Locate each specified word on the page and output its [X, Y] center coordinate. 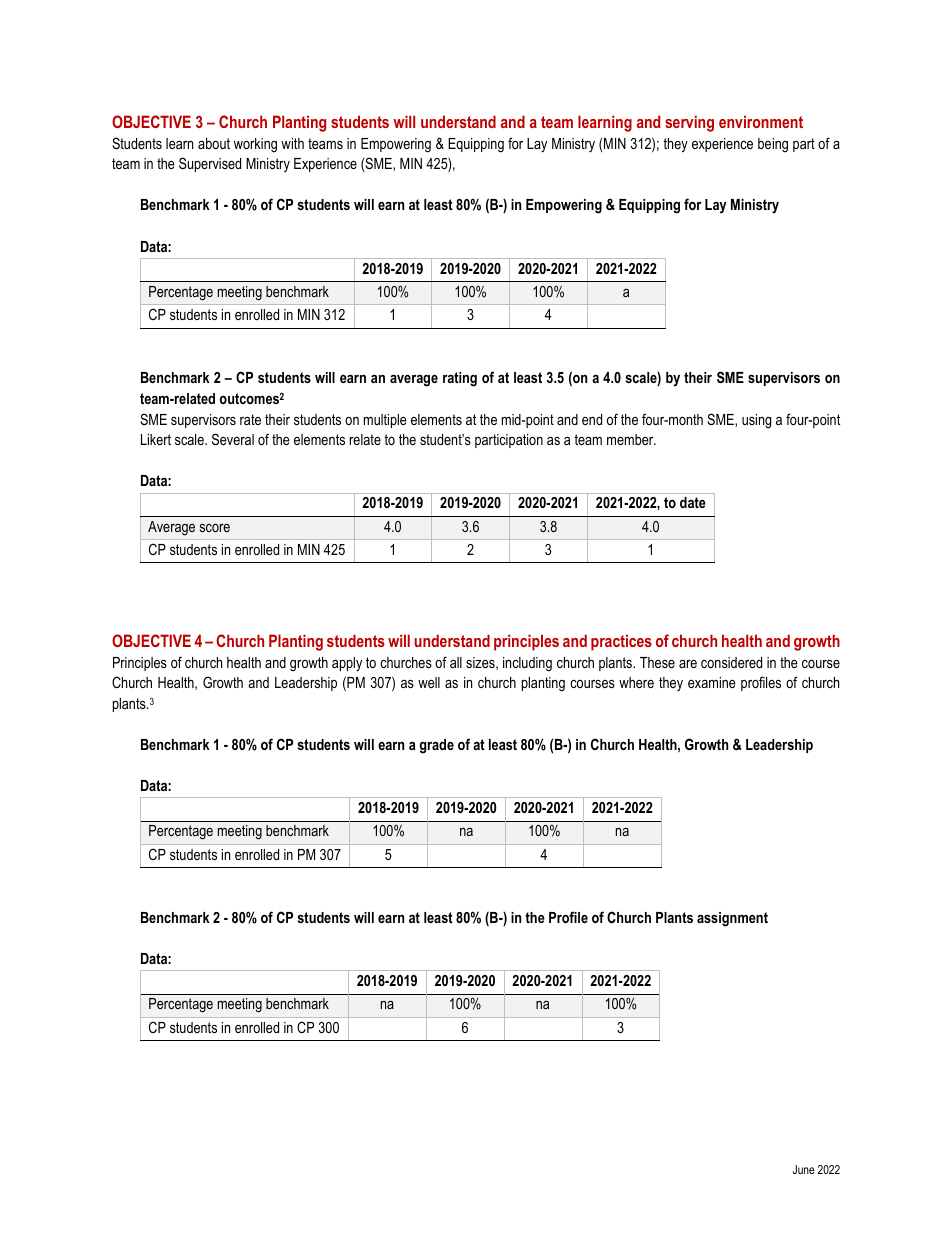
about [214, 143]
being [773, 145]
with [292, 143]
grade [437, 746]
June [804, 1169]
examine [712, 682]
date [693, 502]
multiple [385, 421]
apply [347, 664]
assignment [732, 919]
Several [233, 439]
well [429, 682]
